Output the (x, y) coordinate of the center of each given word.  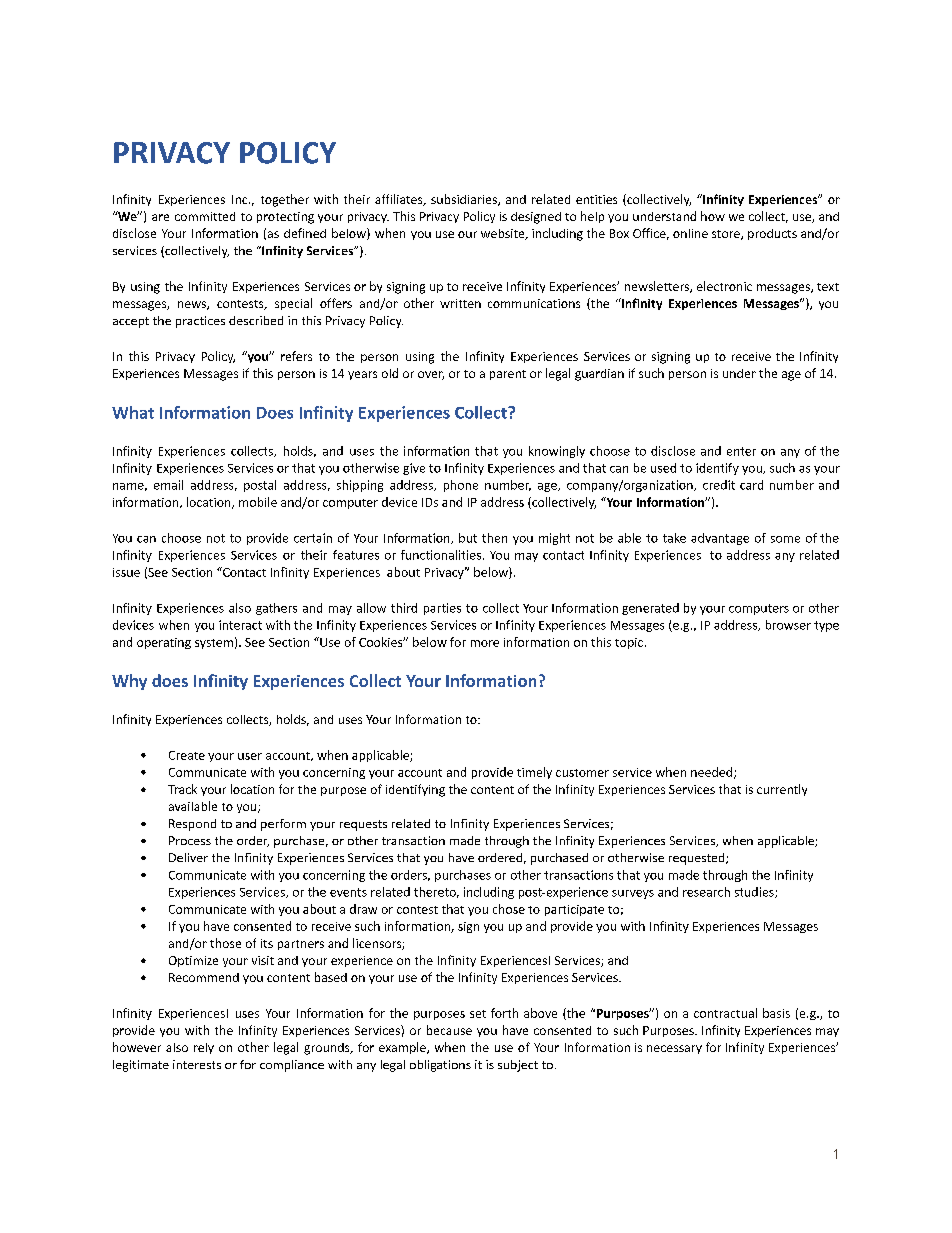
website (504, 234)
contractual (725, 1013)
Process (190, 840)
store (727, 235)
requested (698, 859)
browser (788, 625)
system (214, 644)
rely (204, 1048)
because (449, 1030)
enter (741, 451)
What (133, 412)
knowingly (557, 452)
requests (363, 825)
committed (205, 216)
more (485, 643)
